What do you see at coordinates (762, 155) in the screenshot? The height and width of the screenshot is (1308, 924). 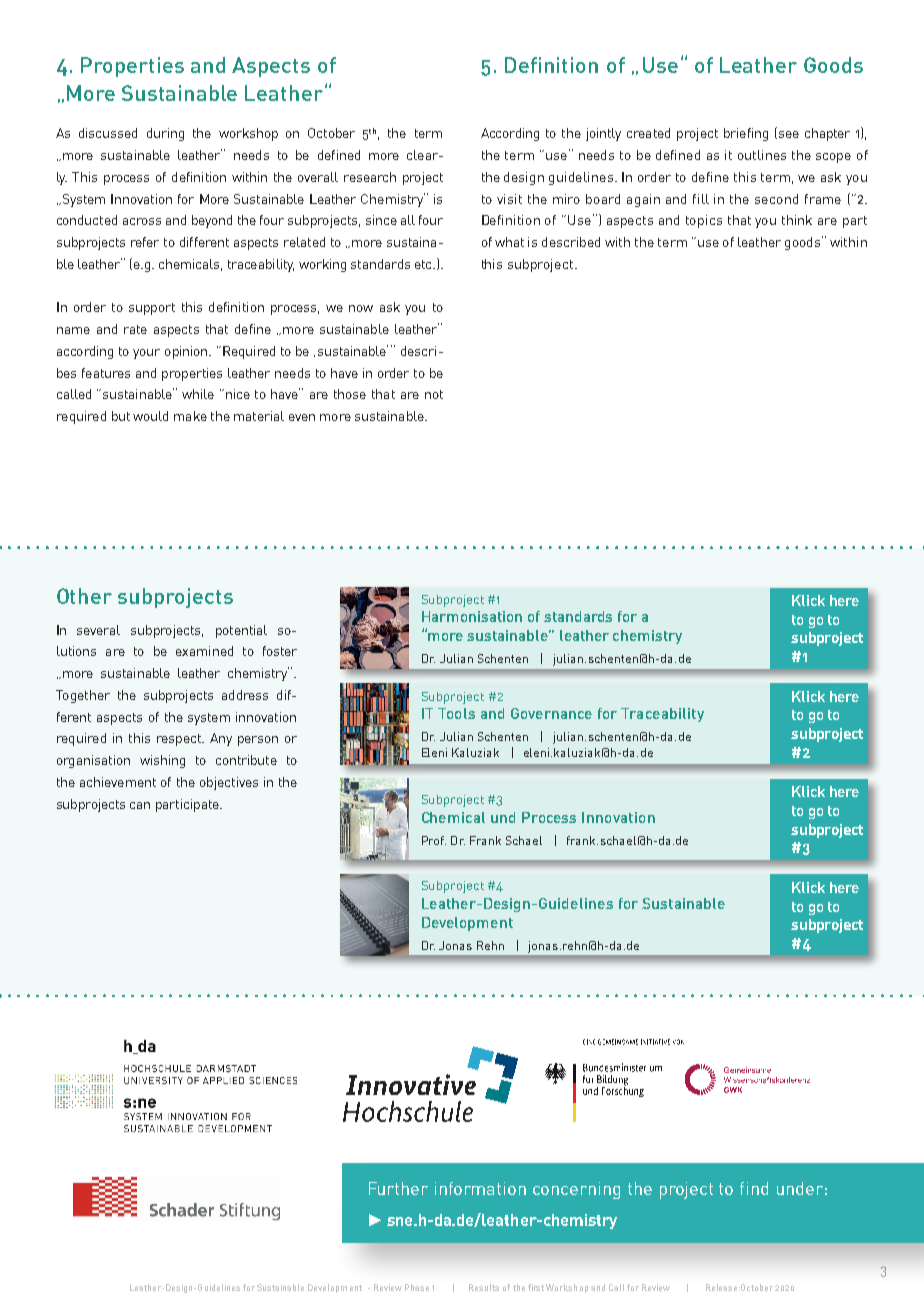 I see `outlines` at bounding box center [762, 155].
